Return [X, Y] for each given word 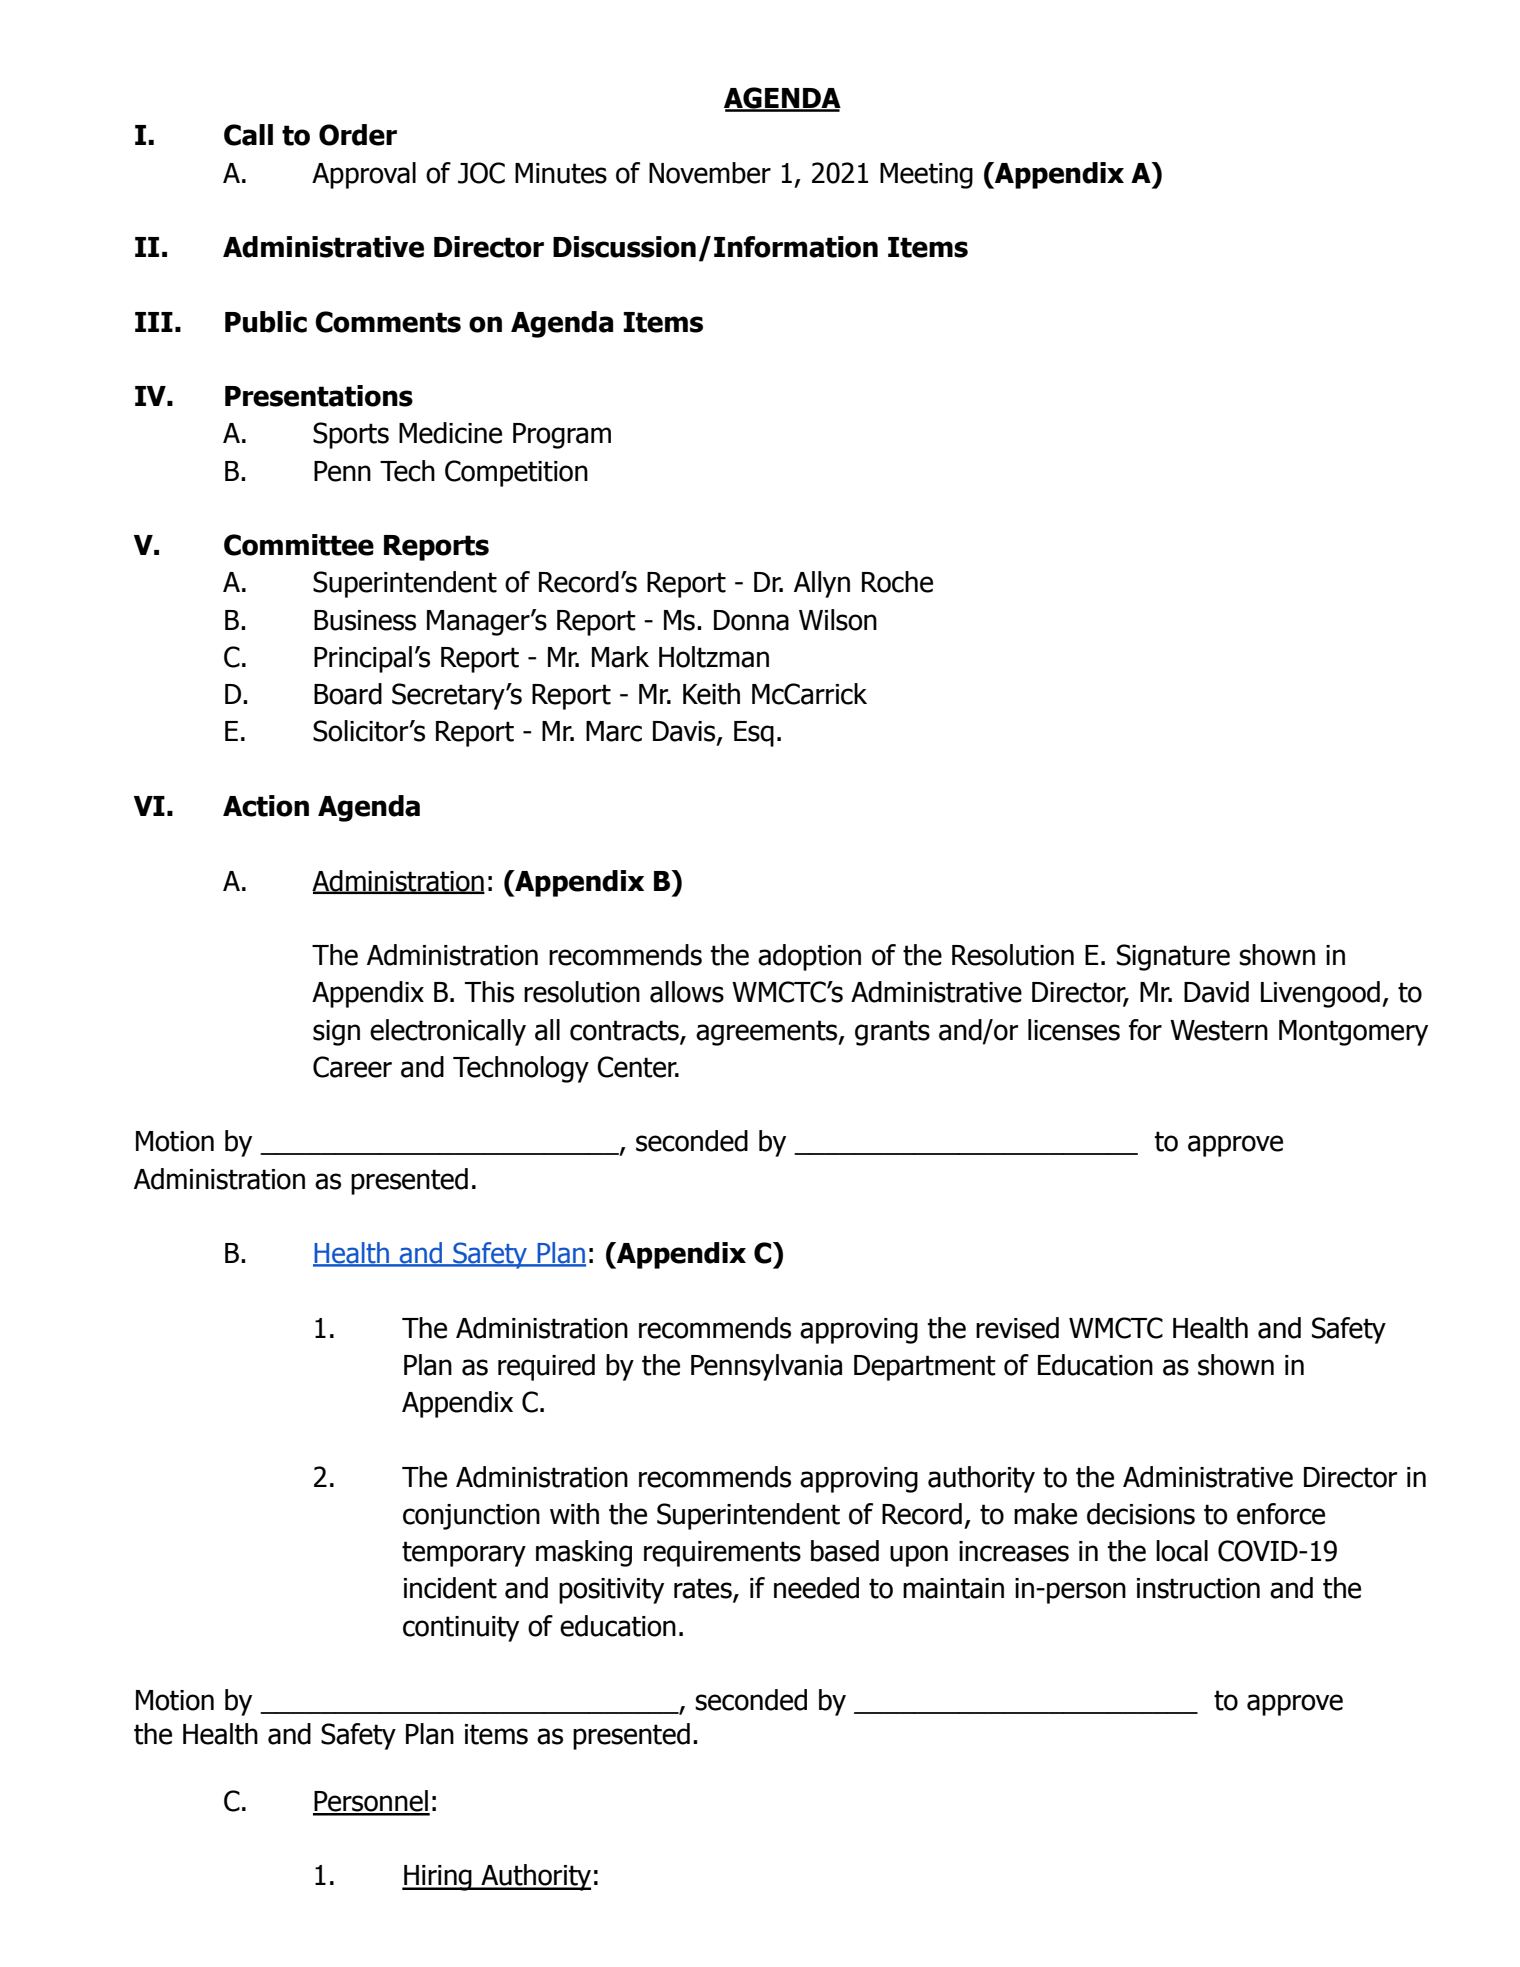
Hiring [438, 1878]
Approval [364, 175]
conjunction [471, 1517]
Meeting [926, 176]
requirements [722, 1554]
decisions [1141, 1514]
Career [352, 1067]
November [710, 173]
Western [1219, 1030]
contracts [625, 1031]
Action [266, 806]
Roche [897, 582]
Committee [299, 545]
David [1216, 992]
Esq [754, 734]
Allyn [822, 584]
